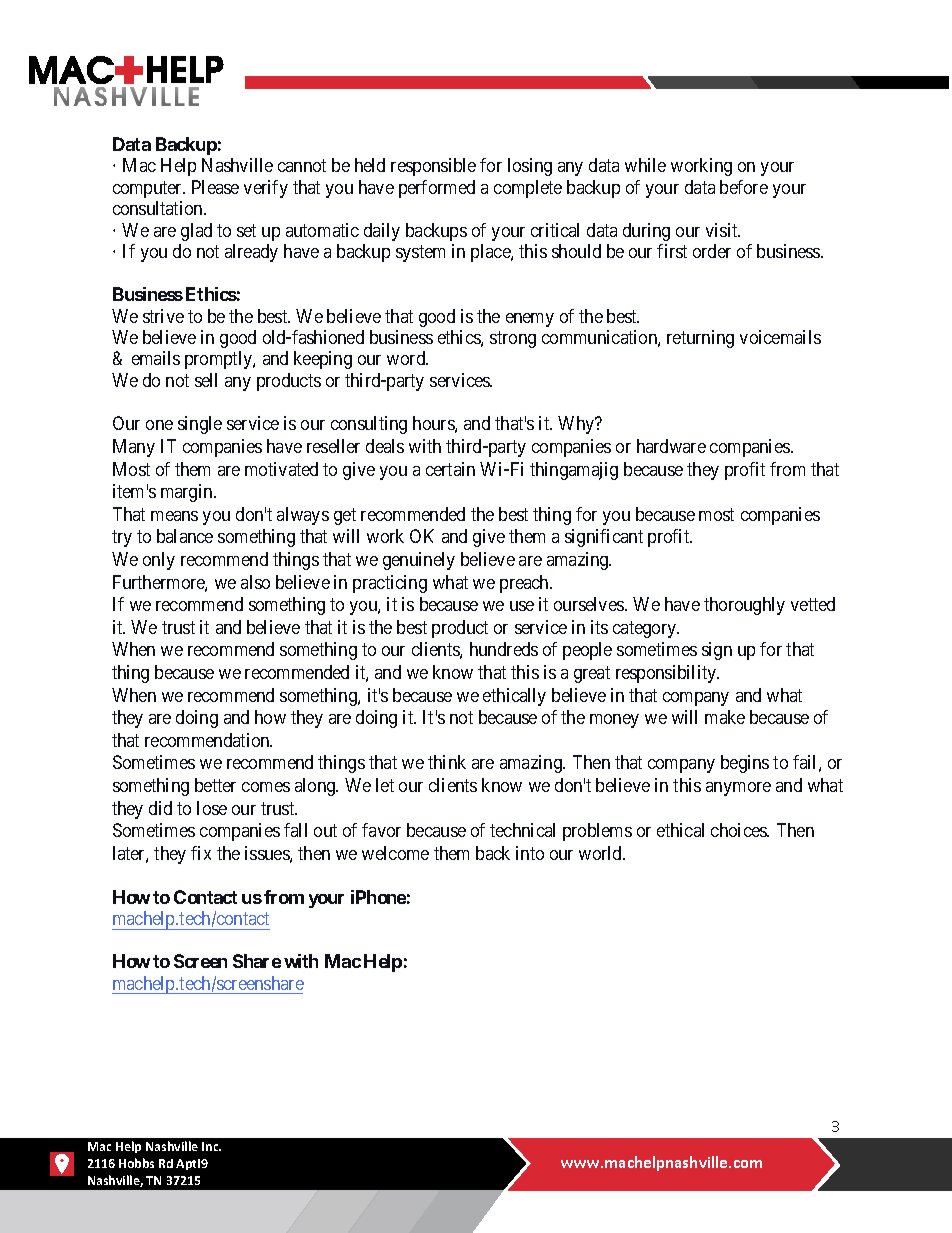  Describe the element at coordinates (136, 1163) in the page. I see `Hobbs` at that location.
